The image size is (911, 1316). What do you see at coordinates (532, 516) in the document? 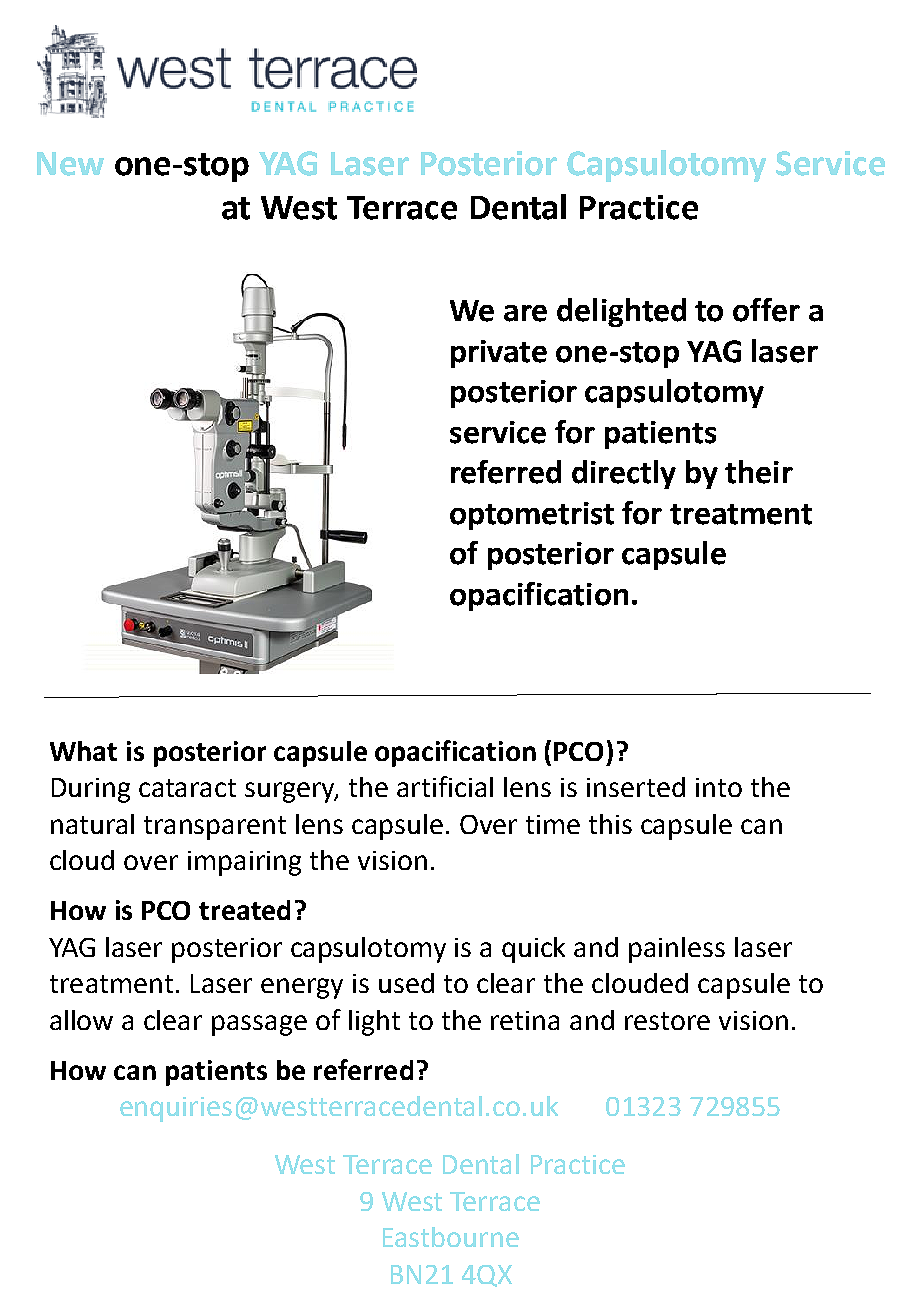
I see `optometrist` at bounding box center [532, 516].
